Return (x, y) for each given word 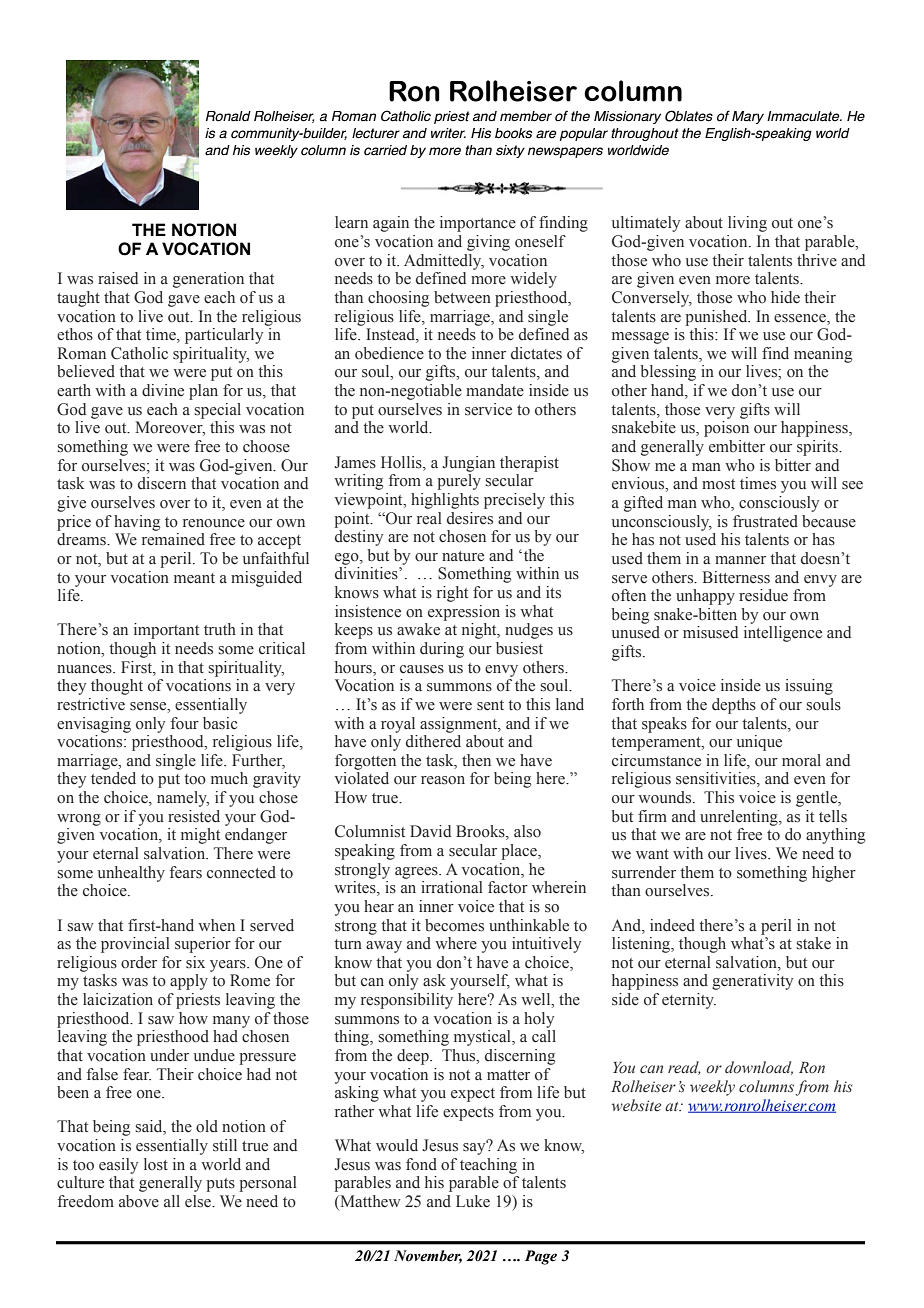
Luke (473, 1201)
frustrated (765, 521)
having (137, 523)
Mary (748, 117)
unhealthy (131, 874)
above (139, 1201)
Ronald (228, 116)
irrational (452, 887)
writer (448, 133)
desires (470, 518)
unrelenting (740, 818)
